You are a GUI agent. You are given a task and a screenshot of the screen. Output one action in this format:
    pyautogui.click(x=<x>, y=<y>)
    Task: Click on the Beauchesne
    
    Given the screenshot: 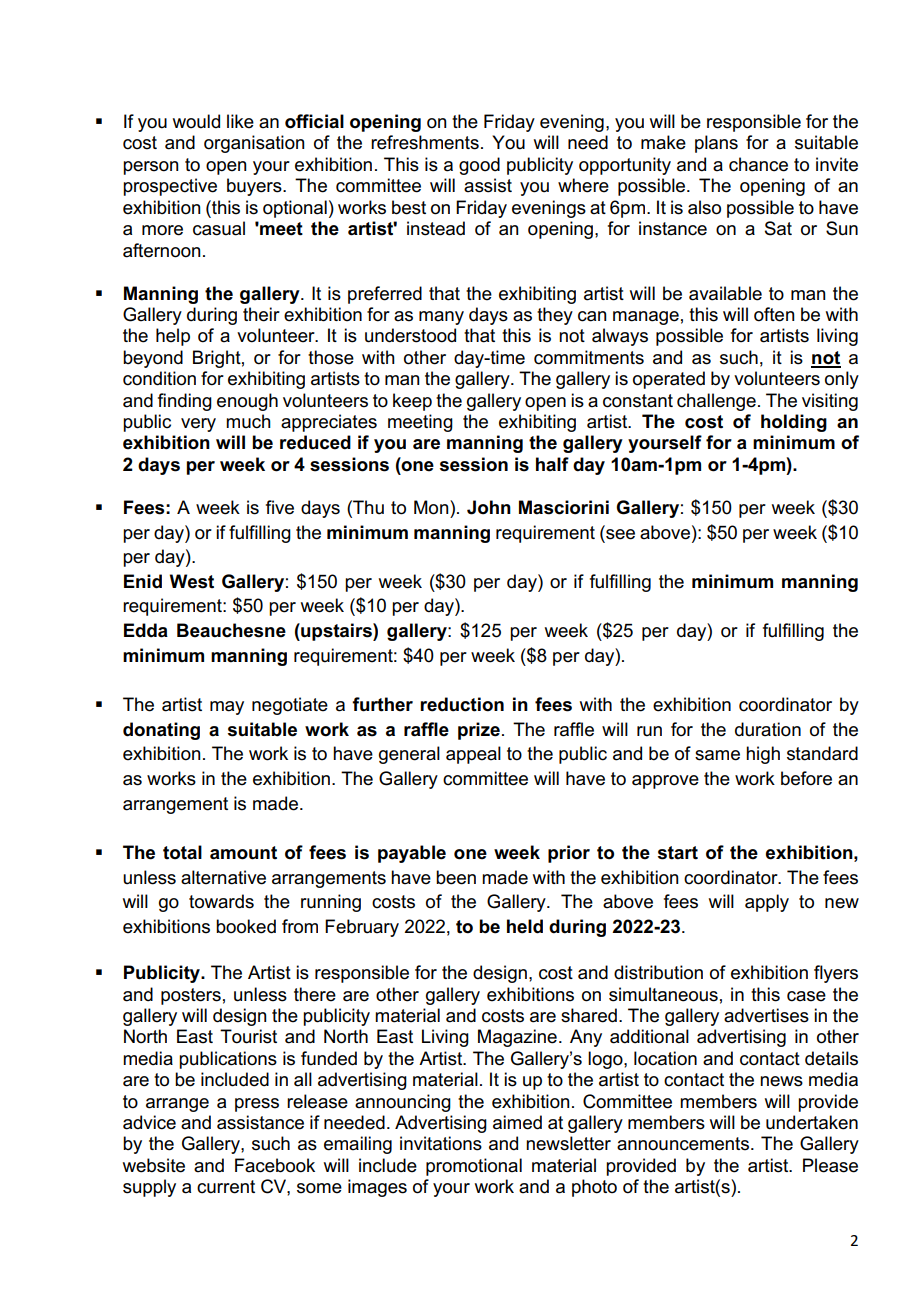 What is the action you would take?
    pyautogui.click(x=231, y=630)
